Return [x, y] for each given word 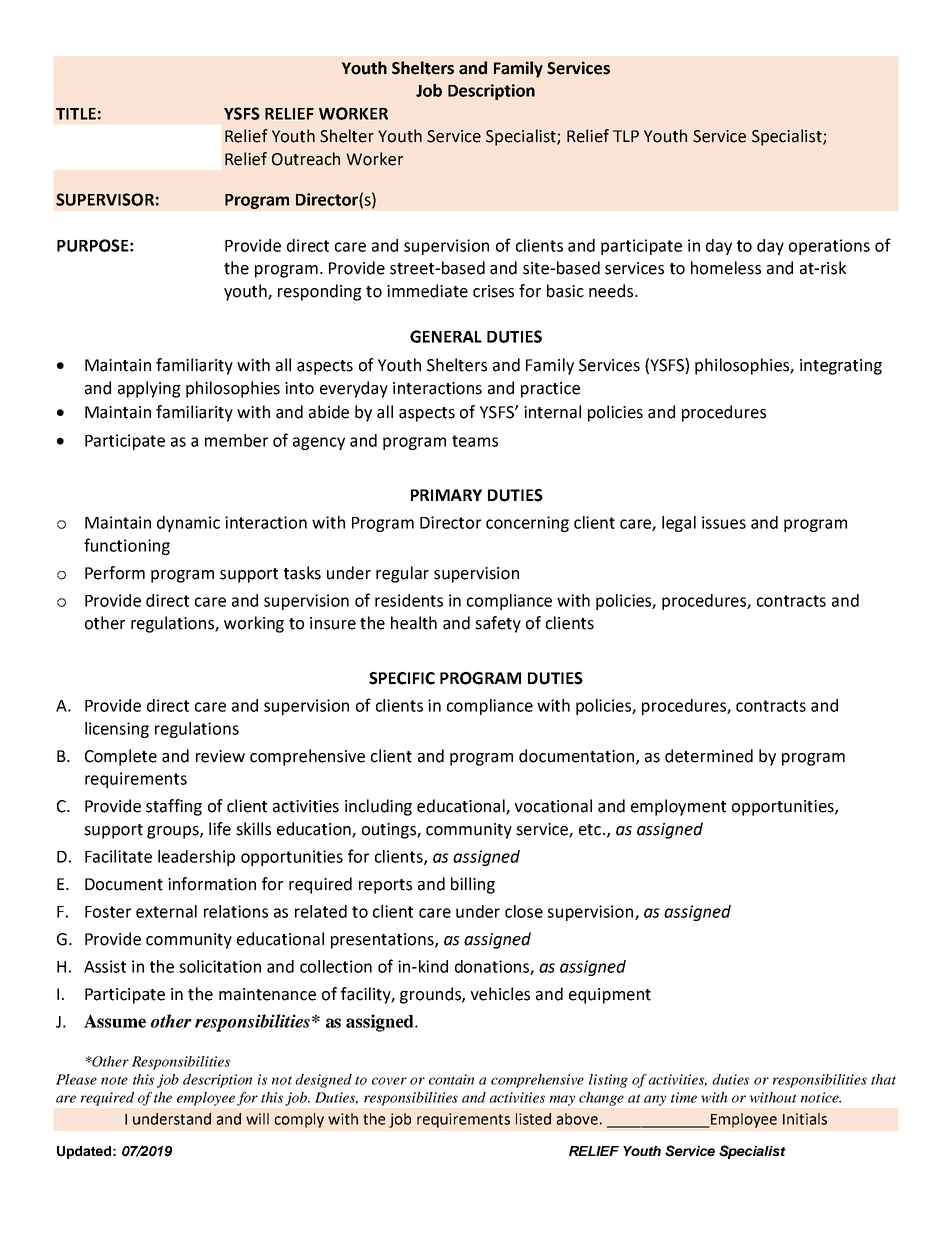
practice [550, 390]
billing [473, 885]
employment [678, 807]
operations [829, 247]
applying [149, 389]
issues [724, 522]
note [114, 1080]
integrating [841, 367]
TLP [626, 136]
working [254, 624]
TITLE [76, 114]
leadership [196, 858]
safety [498, 624]
